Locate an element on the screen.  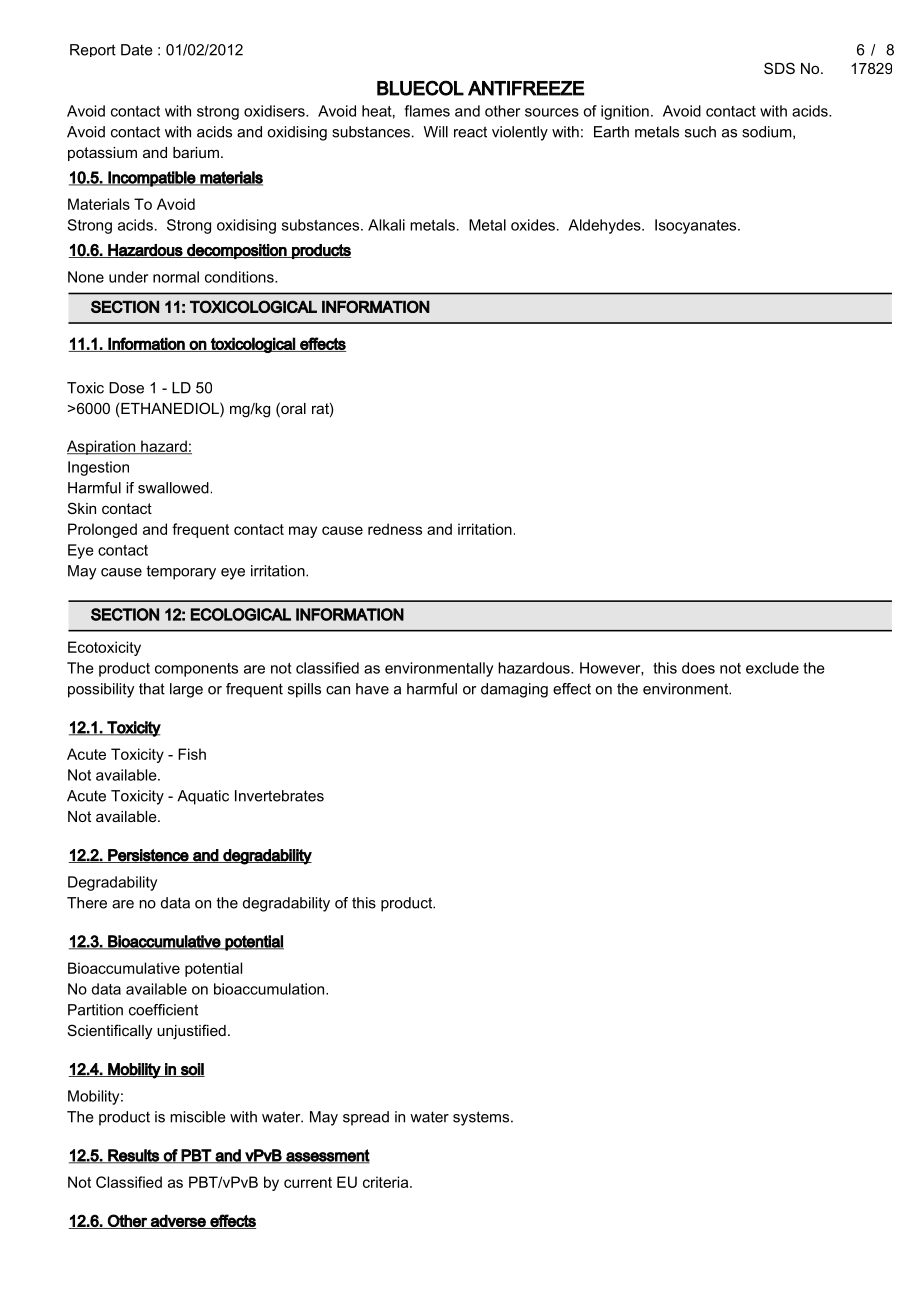
criteria is located at coordinates (387, 1182).
